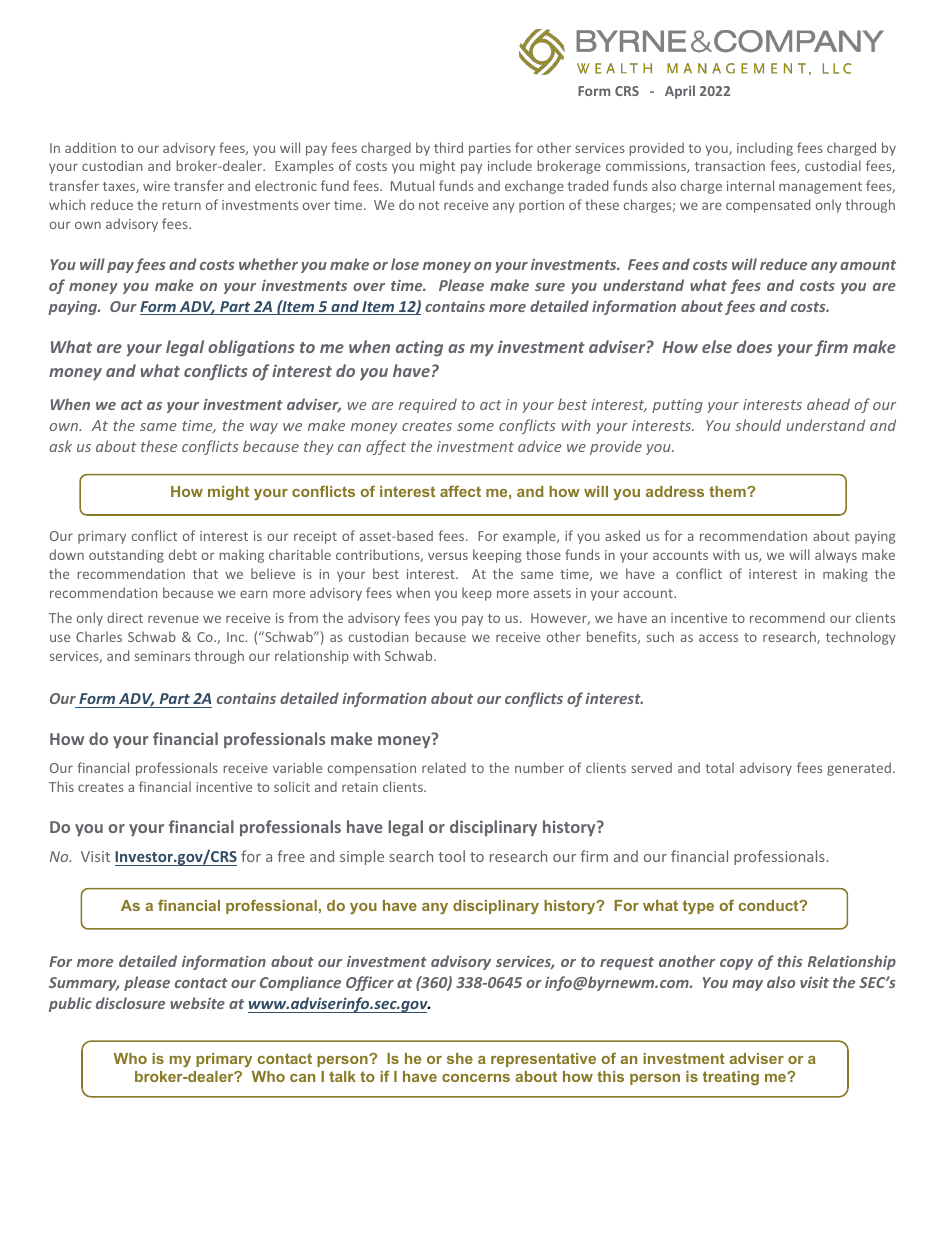 The width and height of the page is (952, 1233). I want to click on addition, so click(90, 147).
